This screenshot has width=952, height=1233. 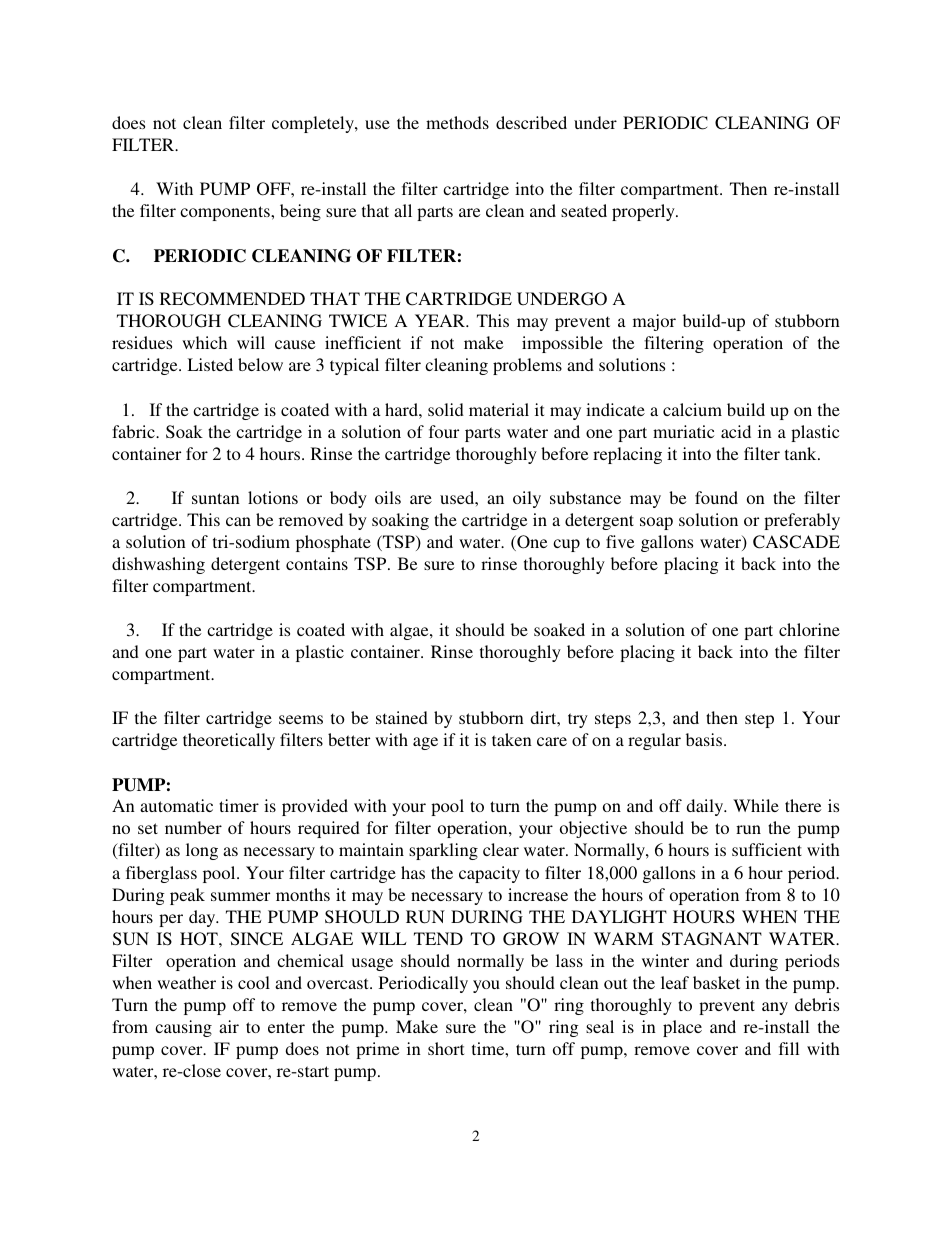 I want to click on methods, so click(x=457, y=122).
